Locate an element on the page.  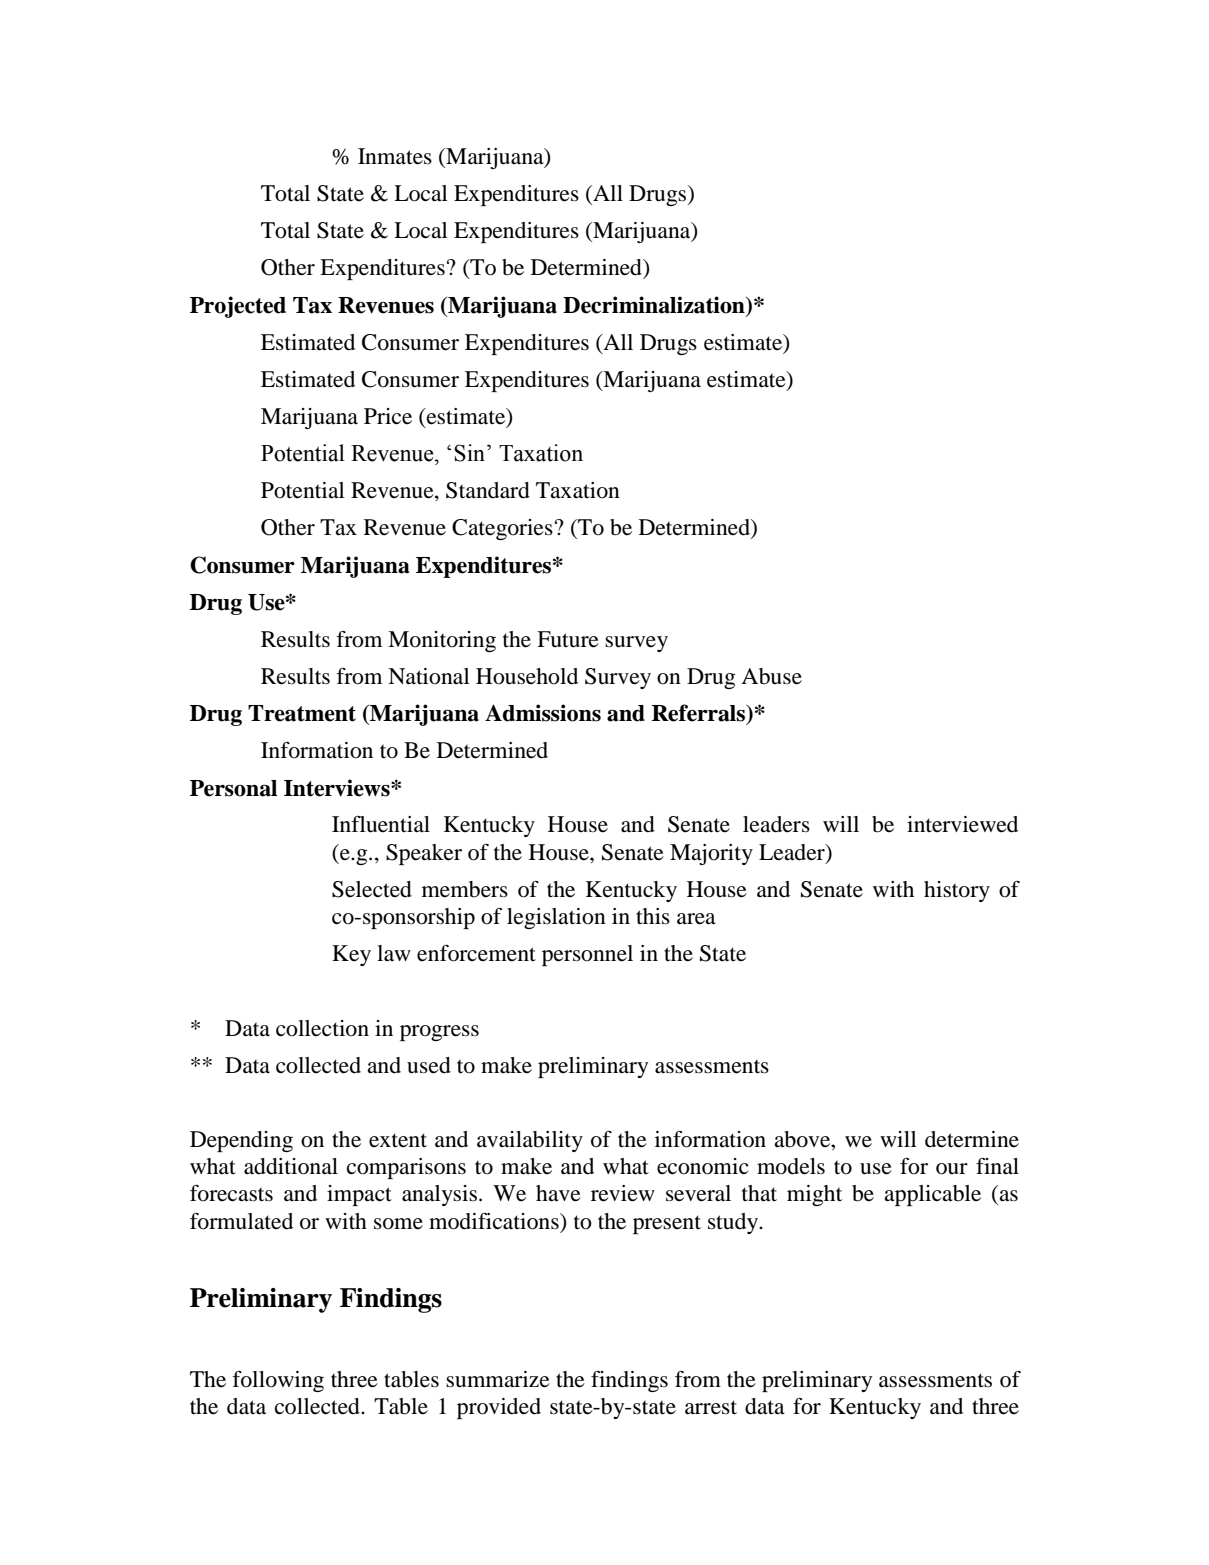
arrest is located at coordinates (711, 1407).
